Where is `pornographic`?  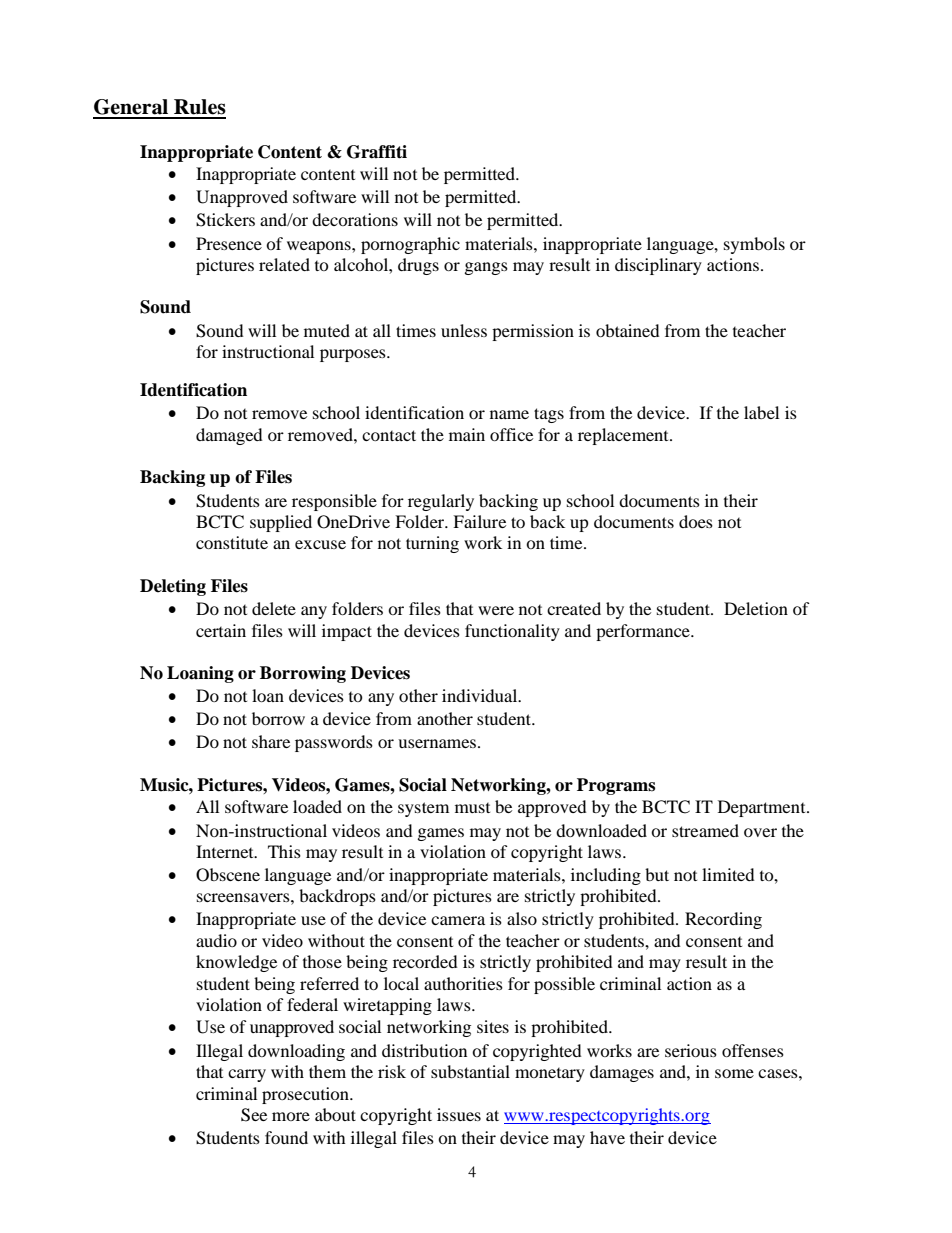 pornographic is located at coordinates (410, 245).
